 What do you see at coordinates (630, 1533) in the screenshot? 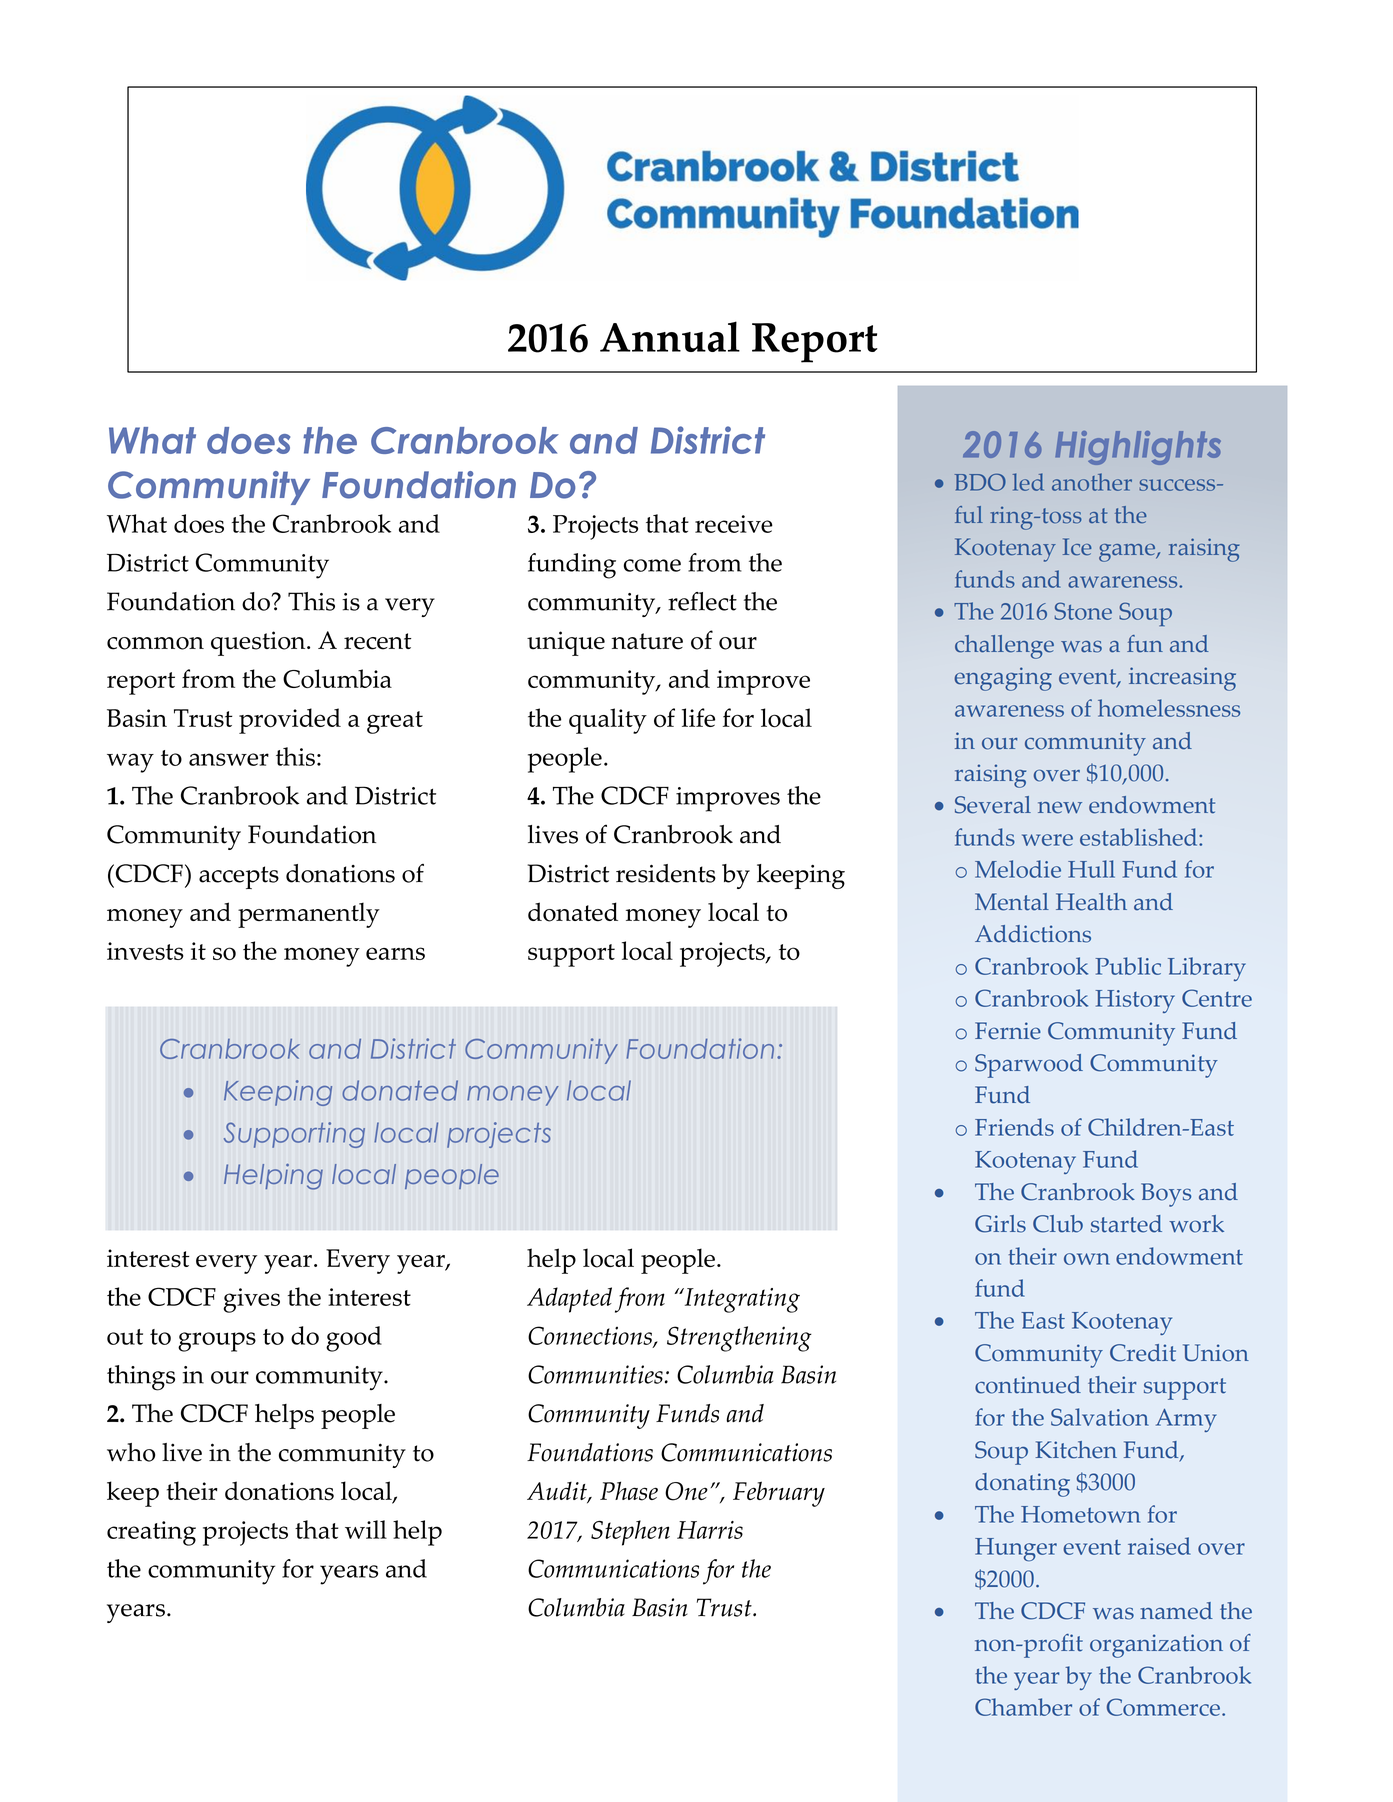
I see `Stephen` at bounding box center [630, 1533].
